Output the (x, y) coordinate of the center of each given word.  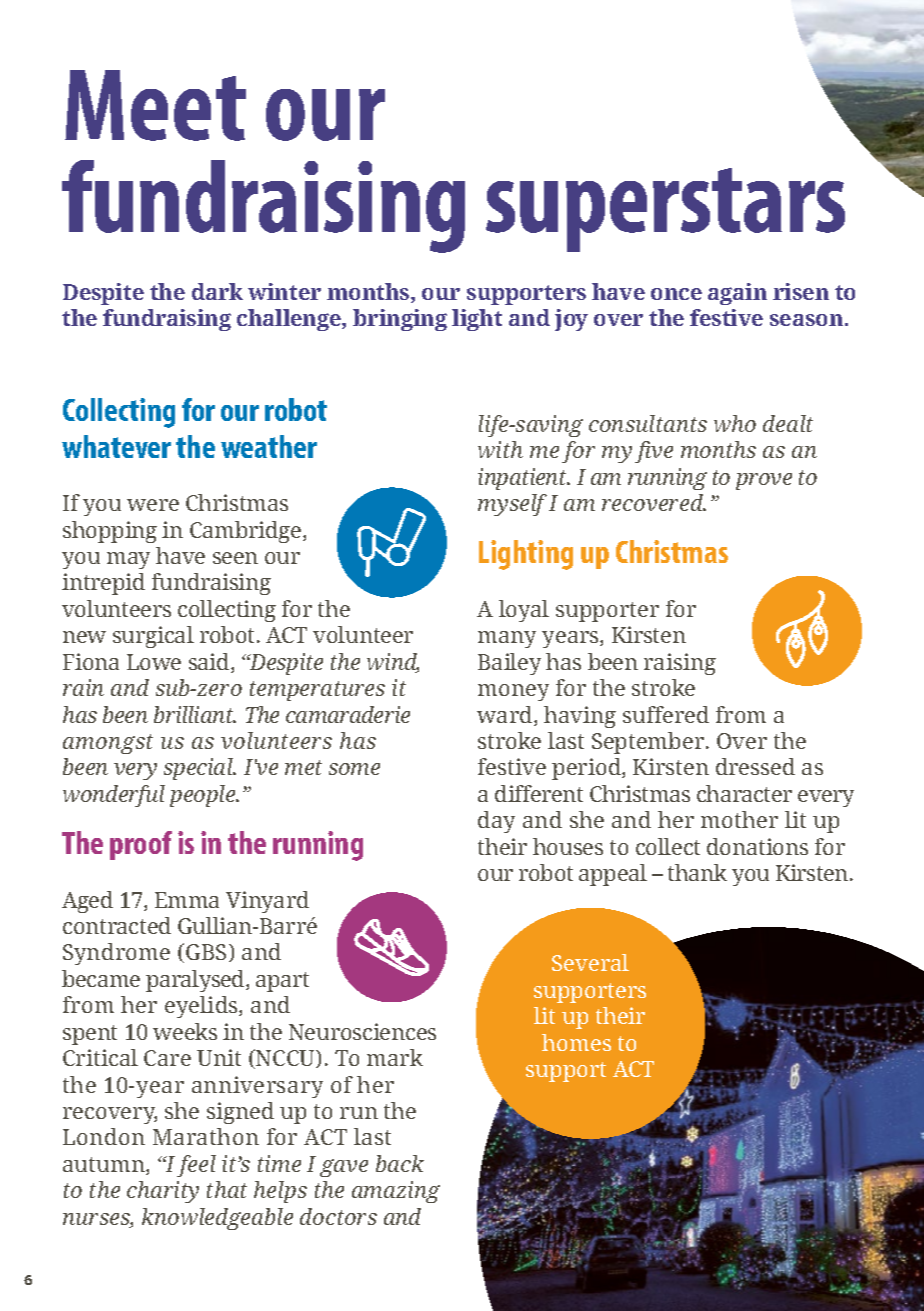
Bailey (509, 664)
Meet (155, 105)
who (735, 423)
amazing (396, 1192)
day (496, 822)
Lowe (154, 662)
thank (697, 872)
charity (163, 1192)
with (500, 449)
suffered (666, 714)
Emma (187, 900)
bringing (400, 320)
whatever (116, 446)
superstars (665, 210)
